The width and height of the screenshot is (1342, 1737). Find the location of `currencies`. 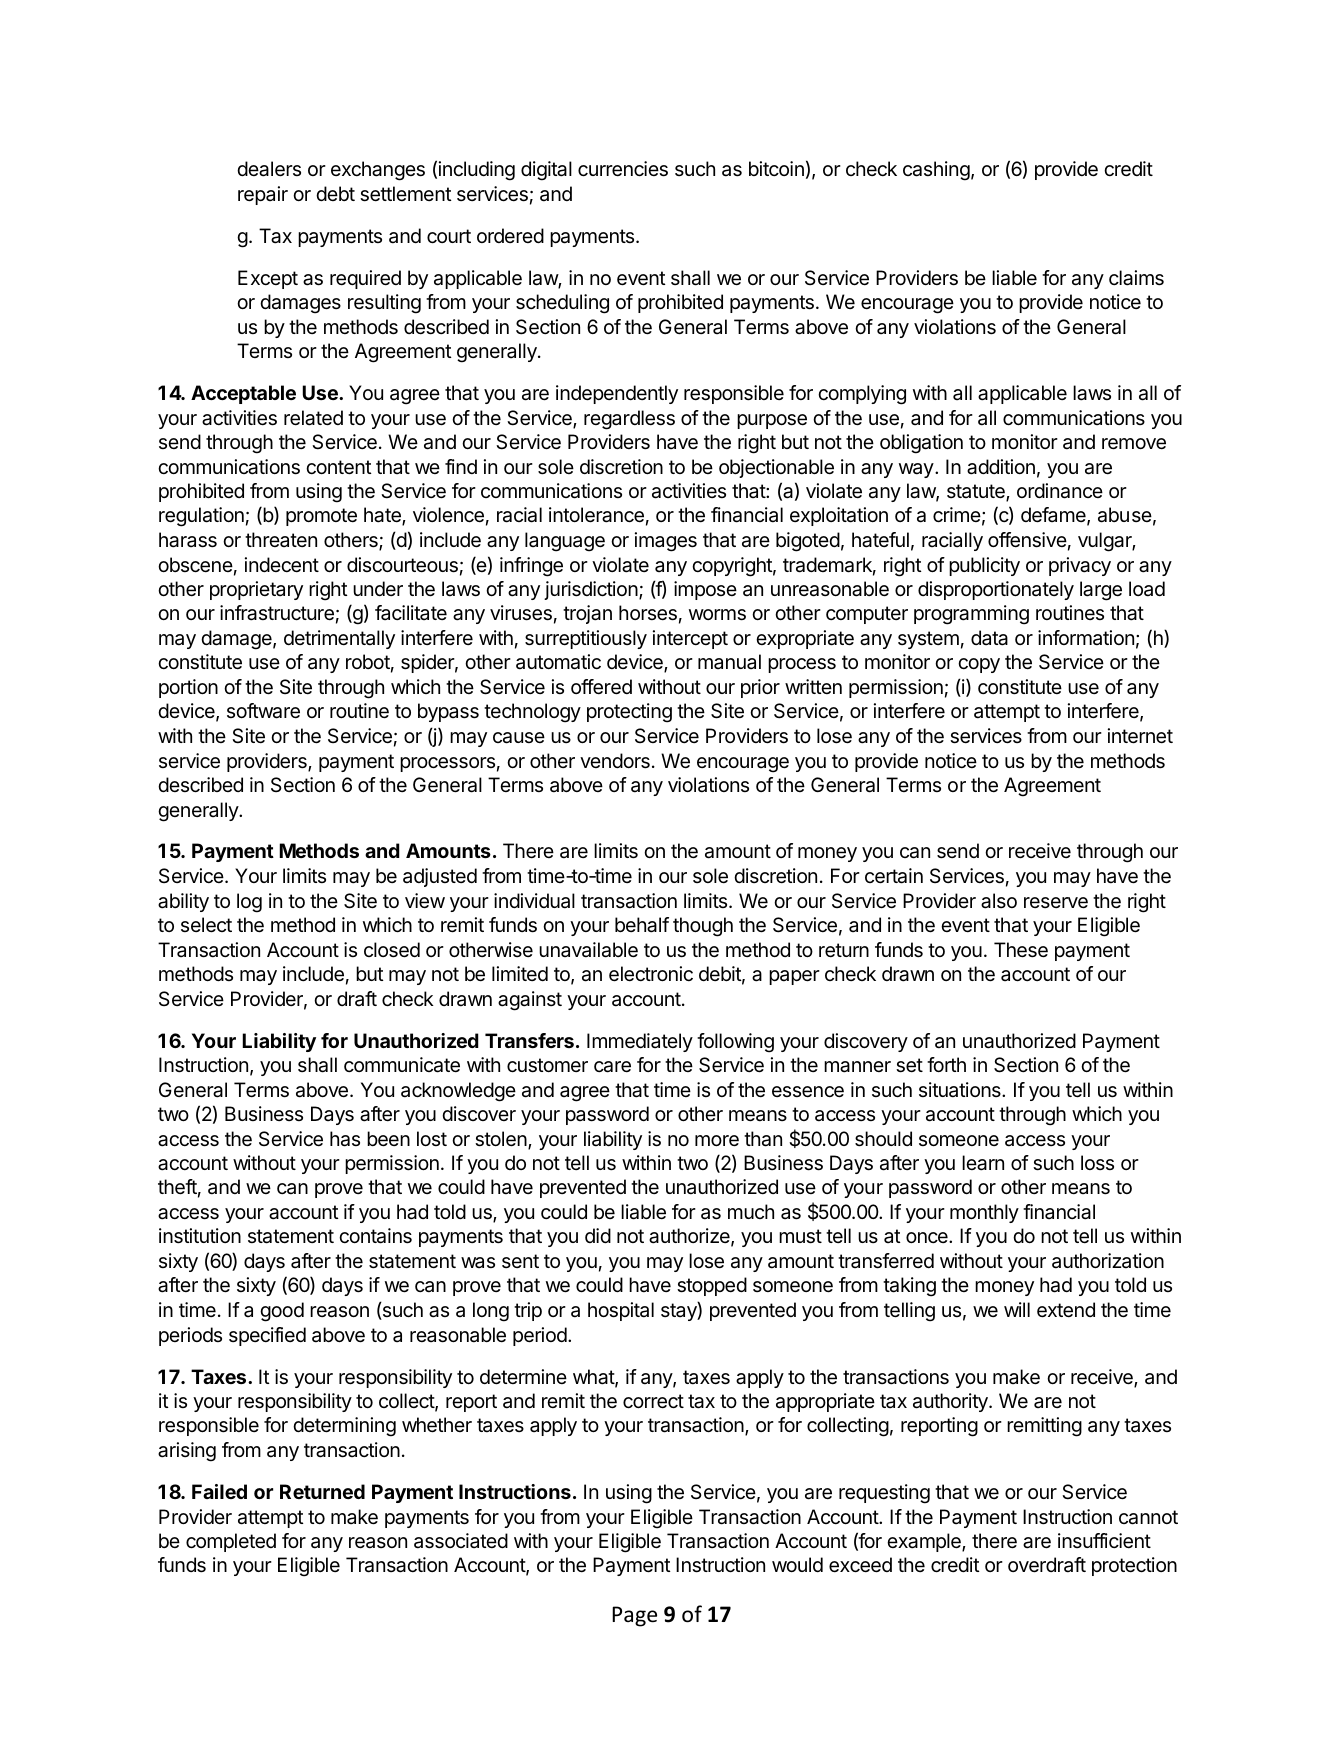

currencies is located at coordinates (623, 169).
